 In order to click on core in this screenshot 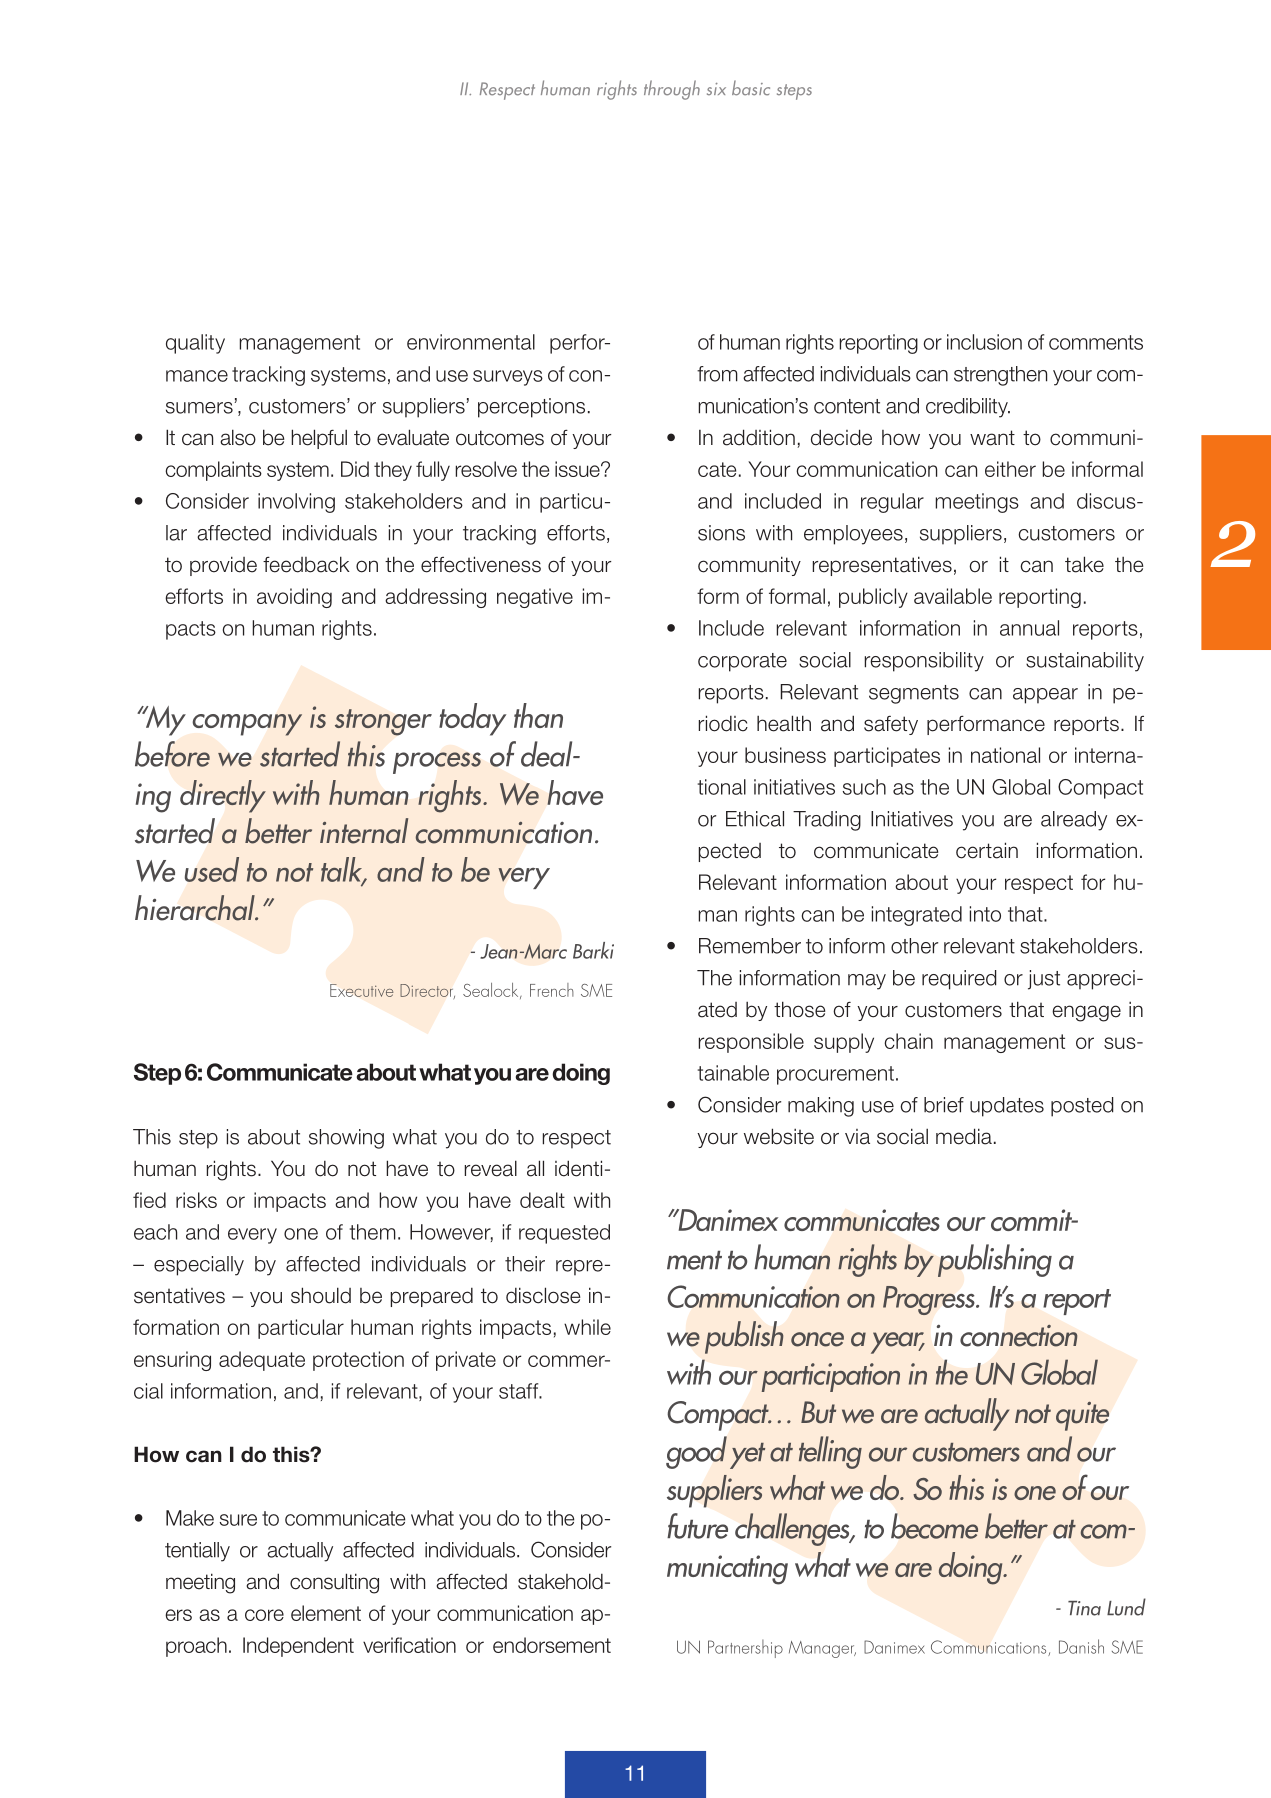, I will do `click(264, 1615)`.
